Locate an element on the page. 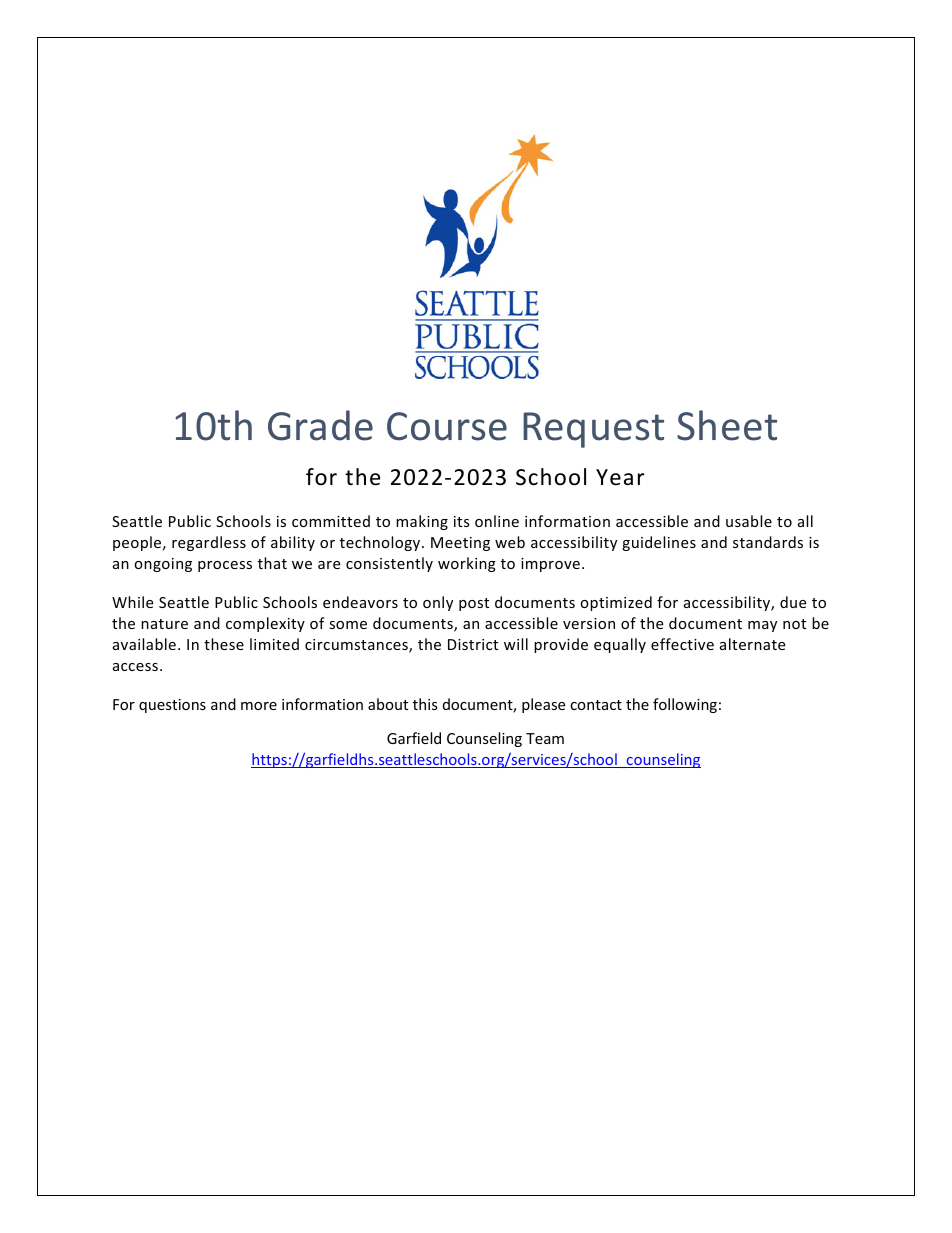  Sheet is located at coordinates (727, 425).
